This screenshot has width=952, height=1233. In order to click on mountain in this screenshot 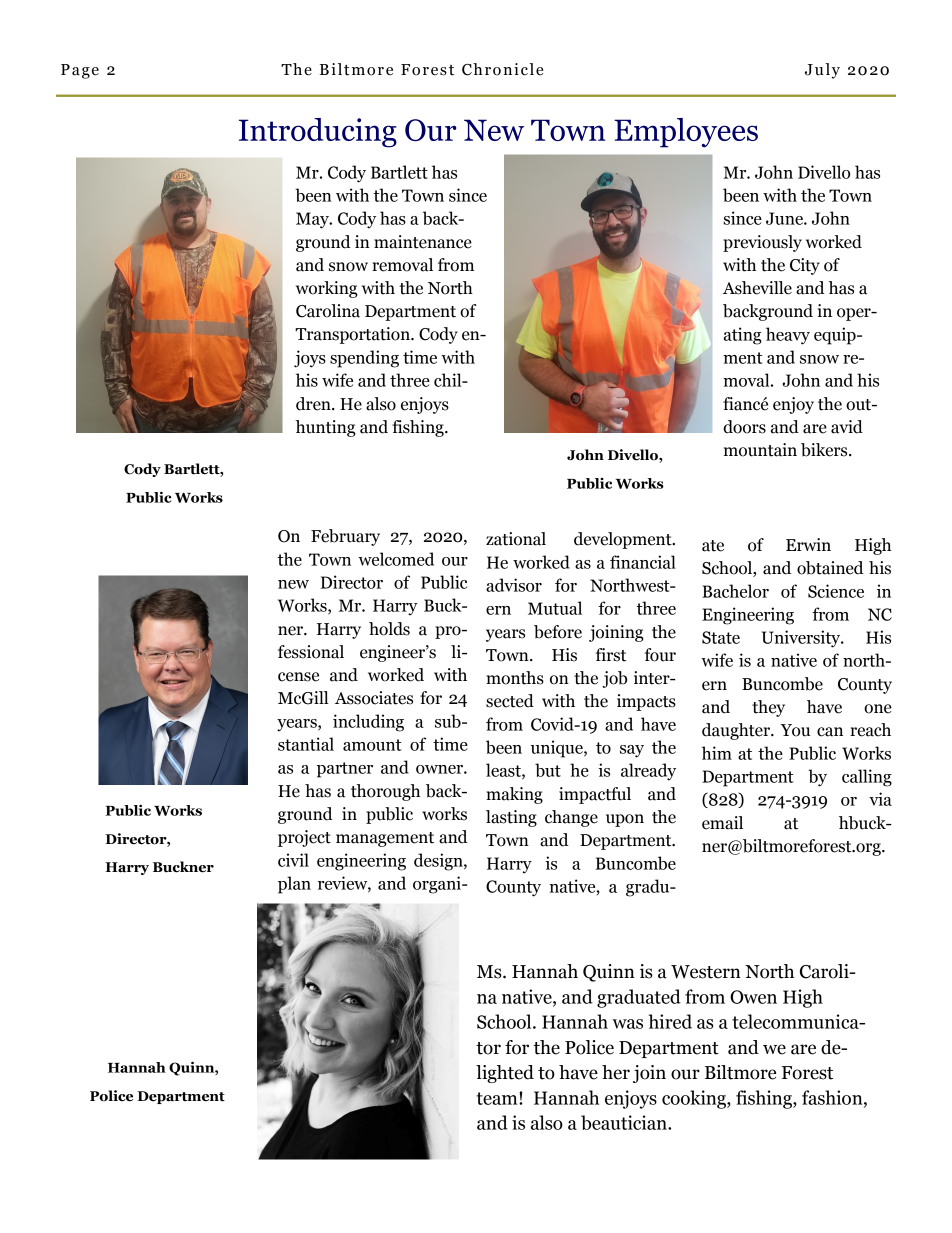, I will do `click(760, 450)`.
